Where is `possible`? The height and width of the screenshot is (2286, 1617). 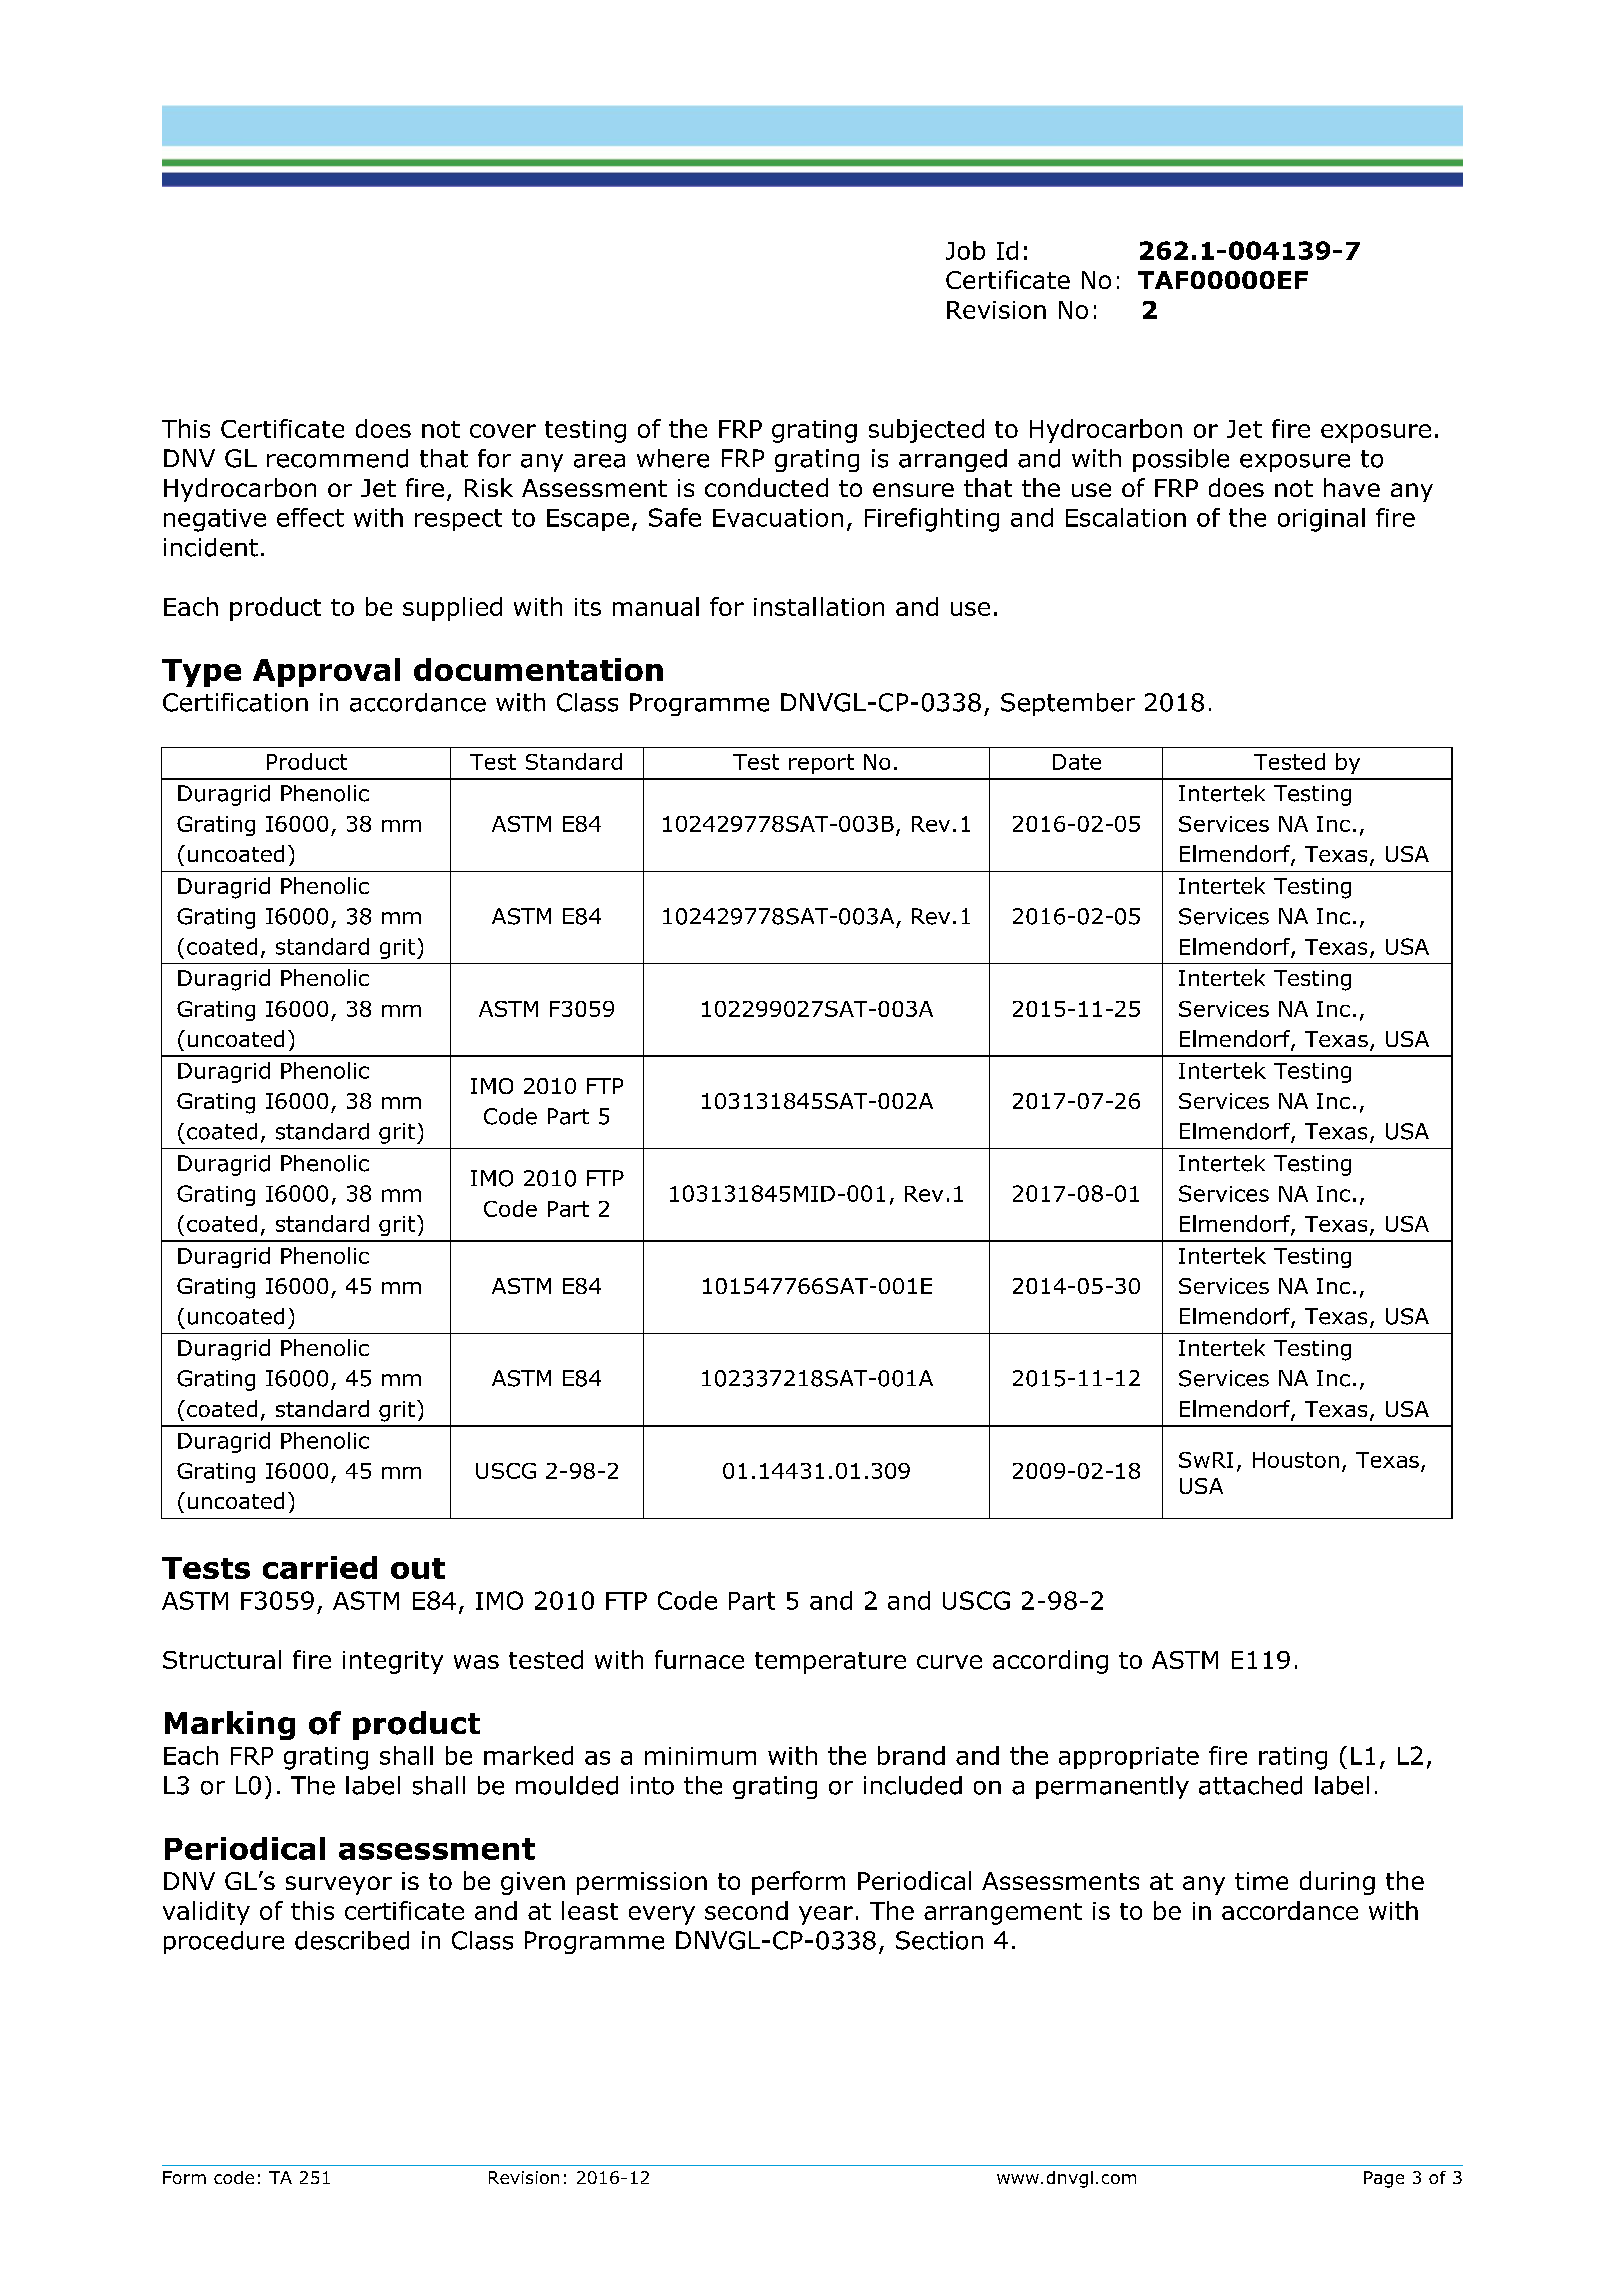 possible is located at coordinates (1181, 460).
